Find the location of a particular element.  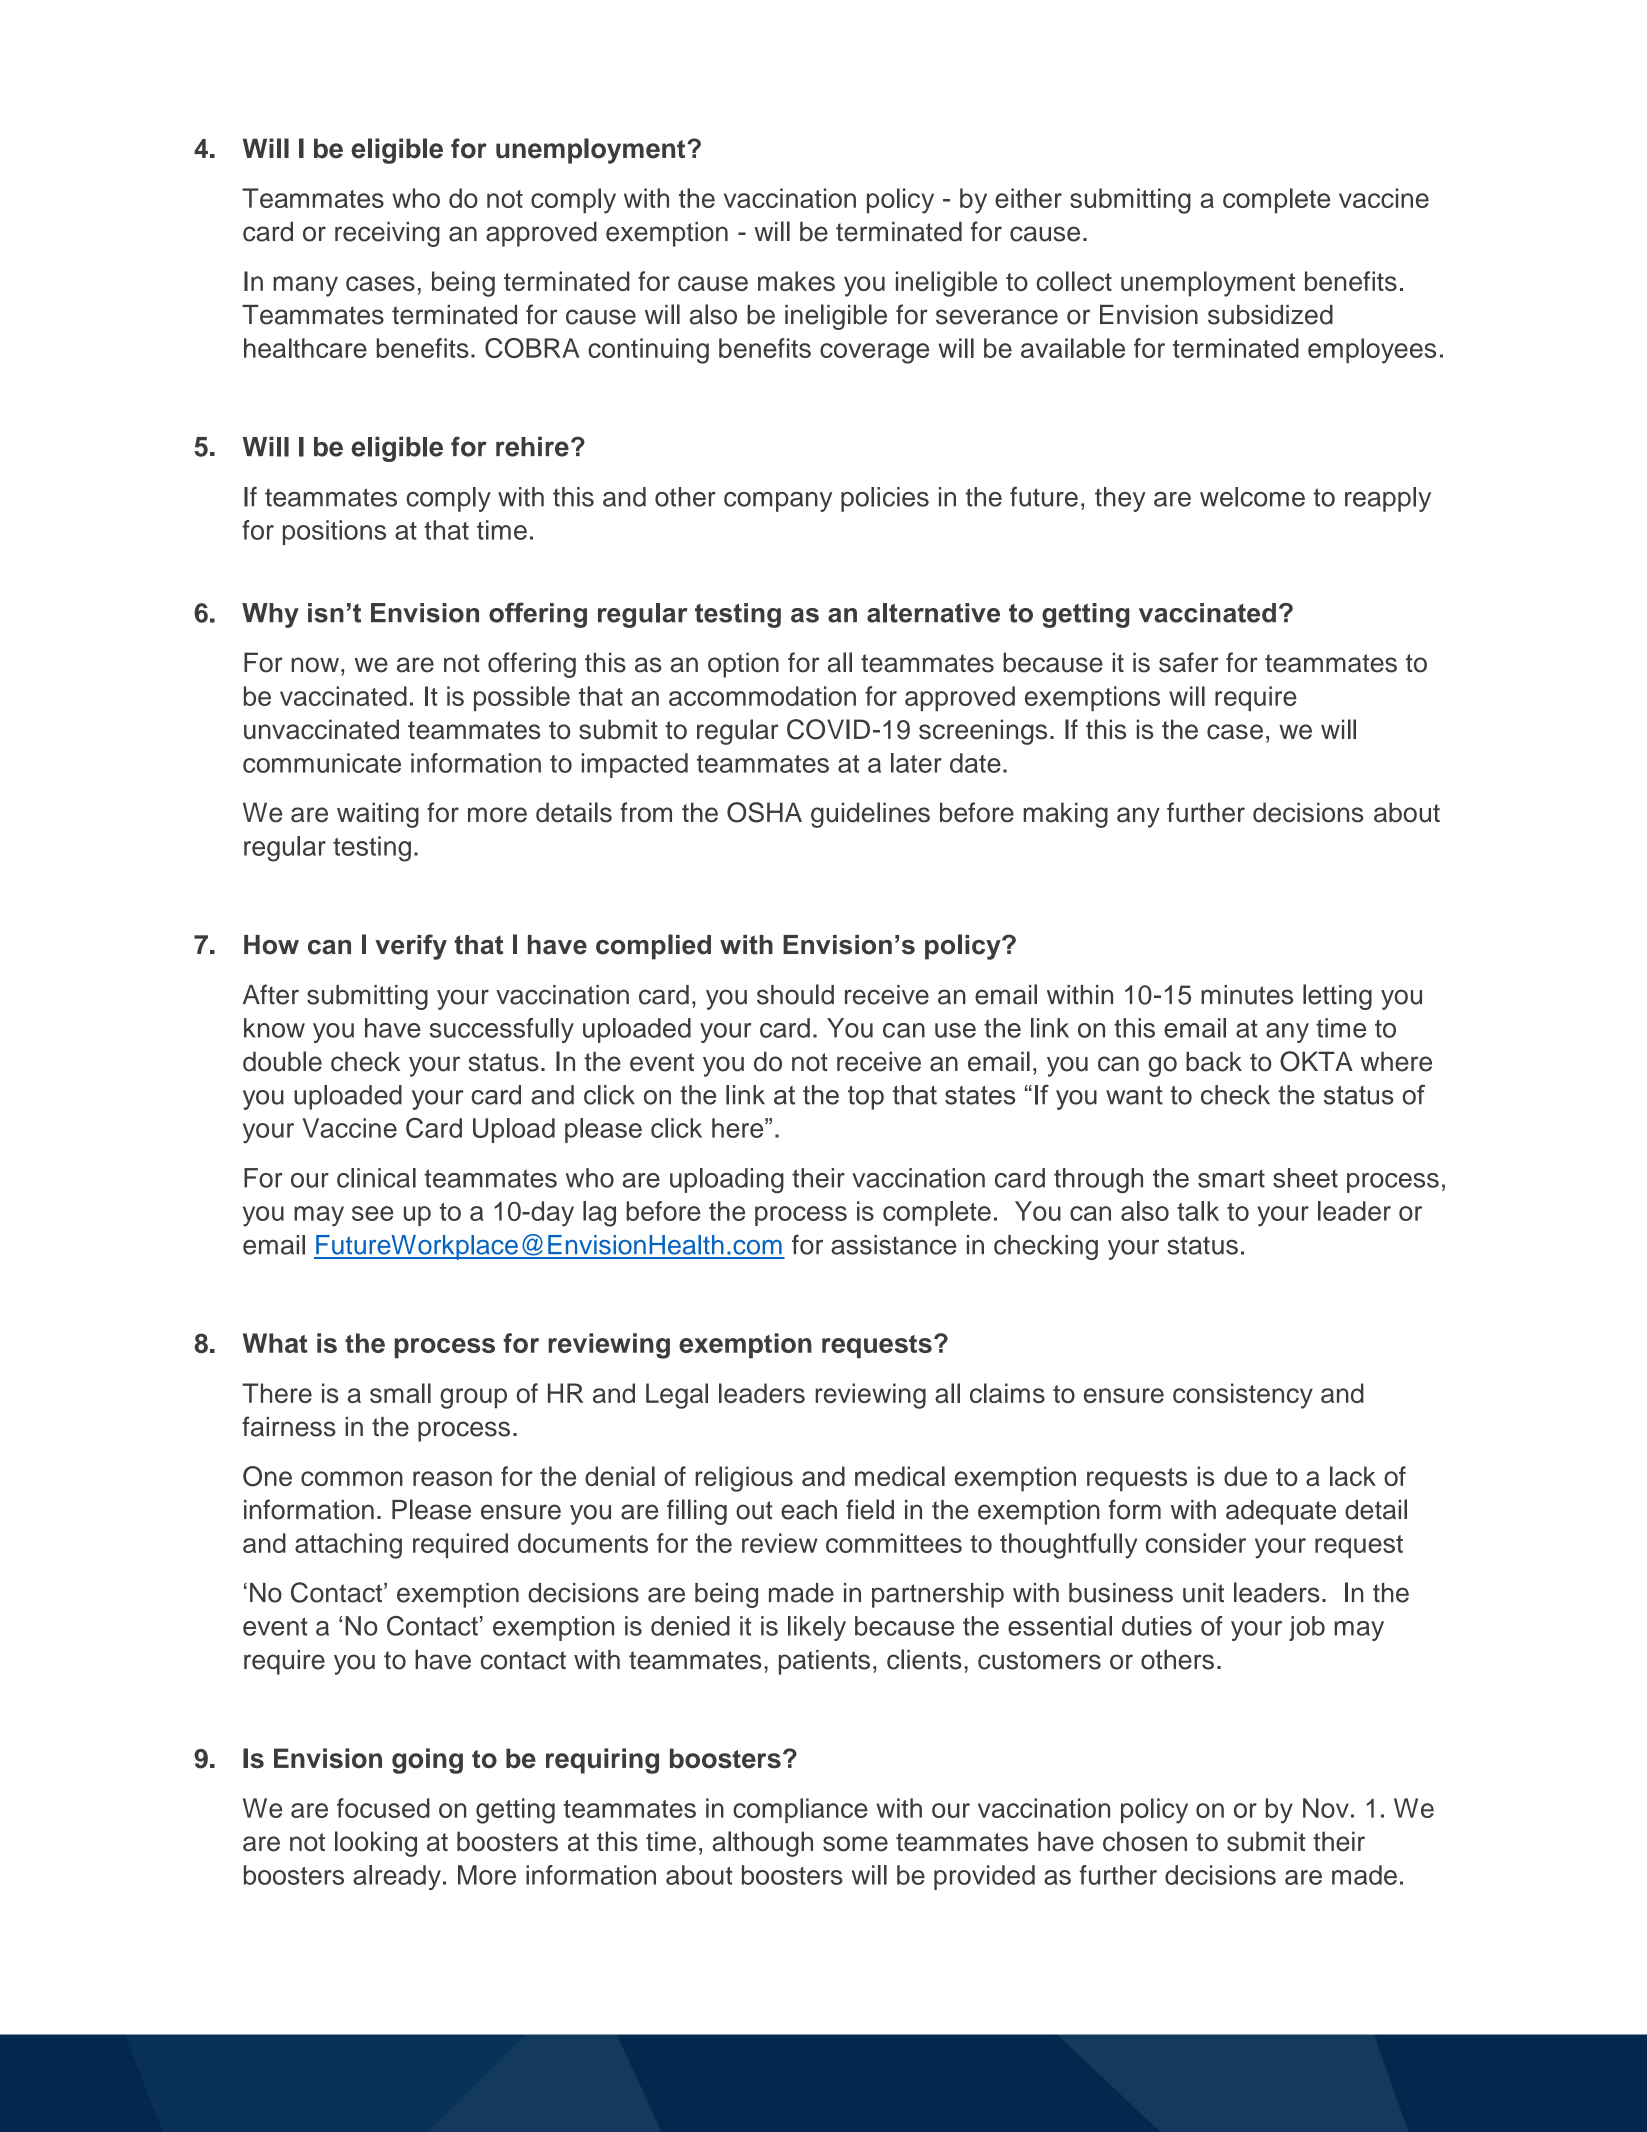

focused is located at coordinates (383, 1808).
